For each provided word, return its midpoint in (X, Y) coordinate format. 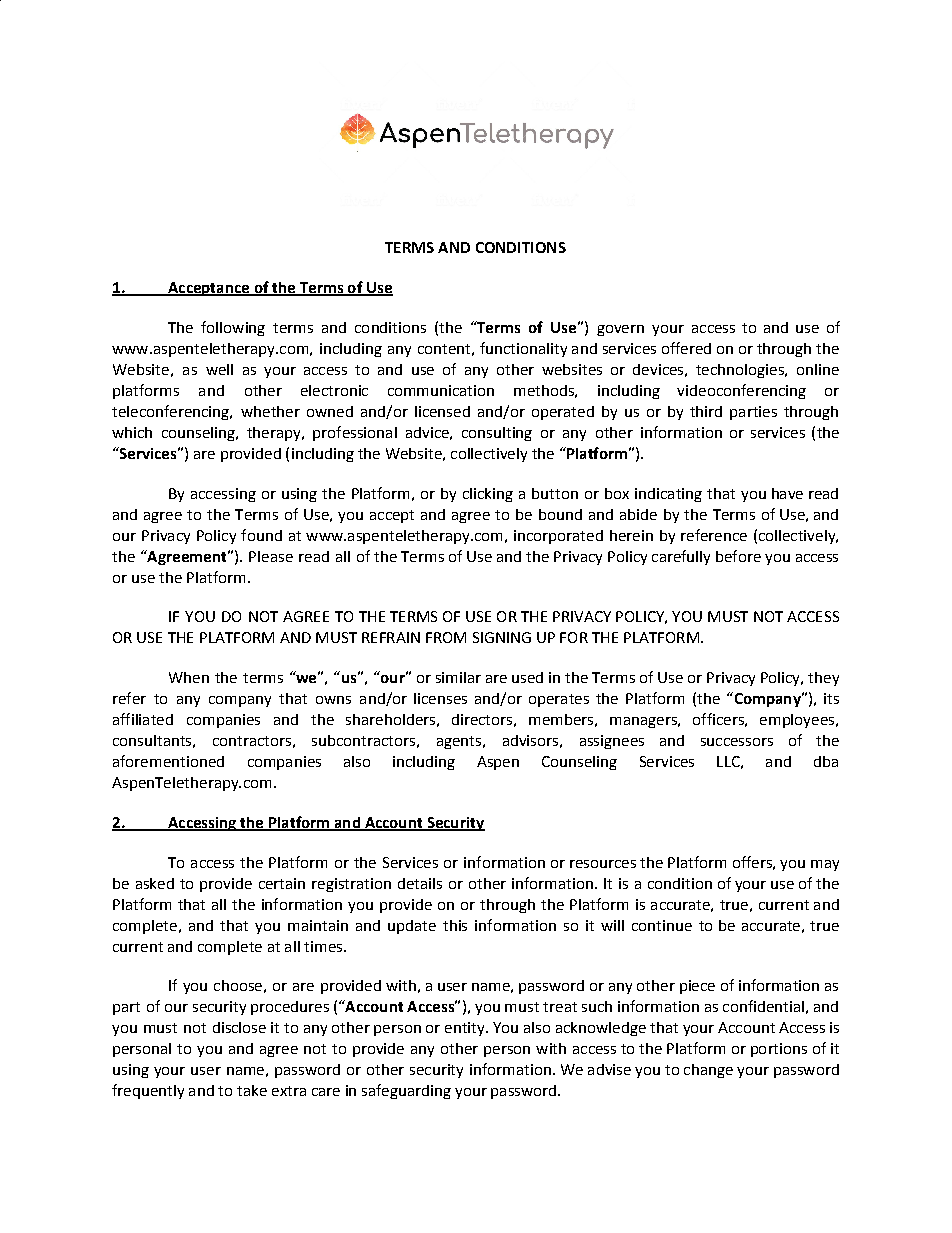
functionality (523, 349)
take (252, 1090)
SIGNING (502, 637)
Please (271, 556)
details (420, 883)
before (738, 556)
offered (686, 348)
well (219, 369)
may (825, 865)
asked (155, 883)
